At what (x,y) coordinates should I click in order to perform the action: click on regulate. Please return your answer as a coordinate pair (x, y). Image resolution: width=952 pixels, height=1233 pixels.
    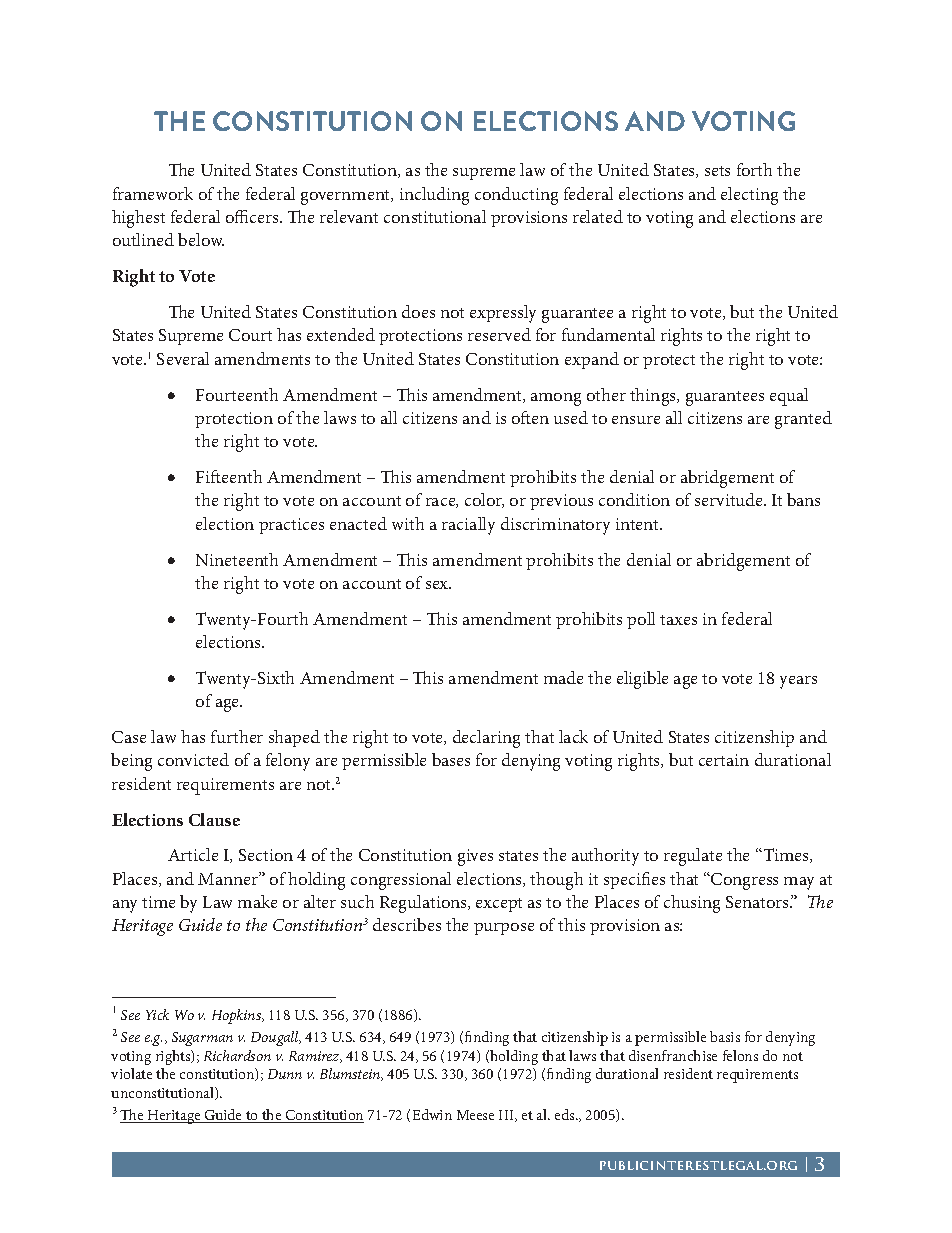
    Looking at the image, I should click on (693, 857).
